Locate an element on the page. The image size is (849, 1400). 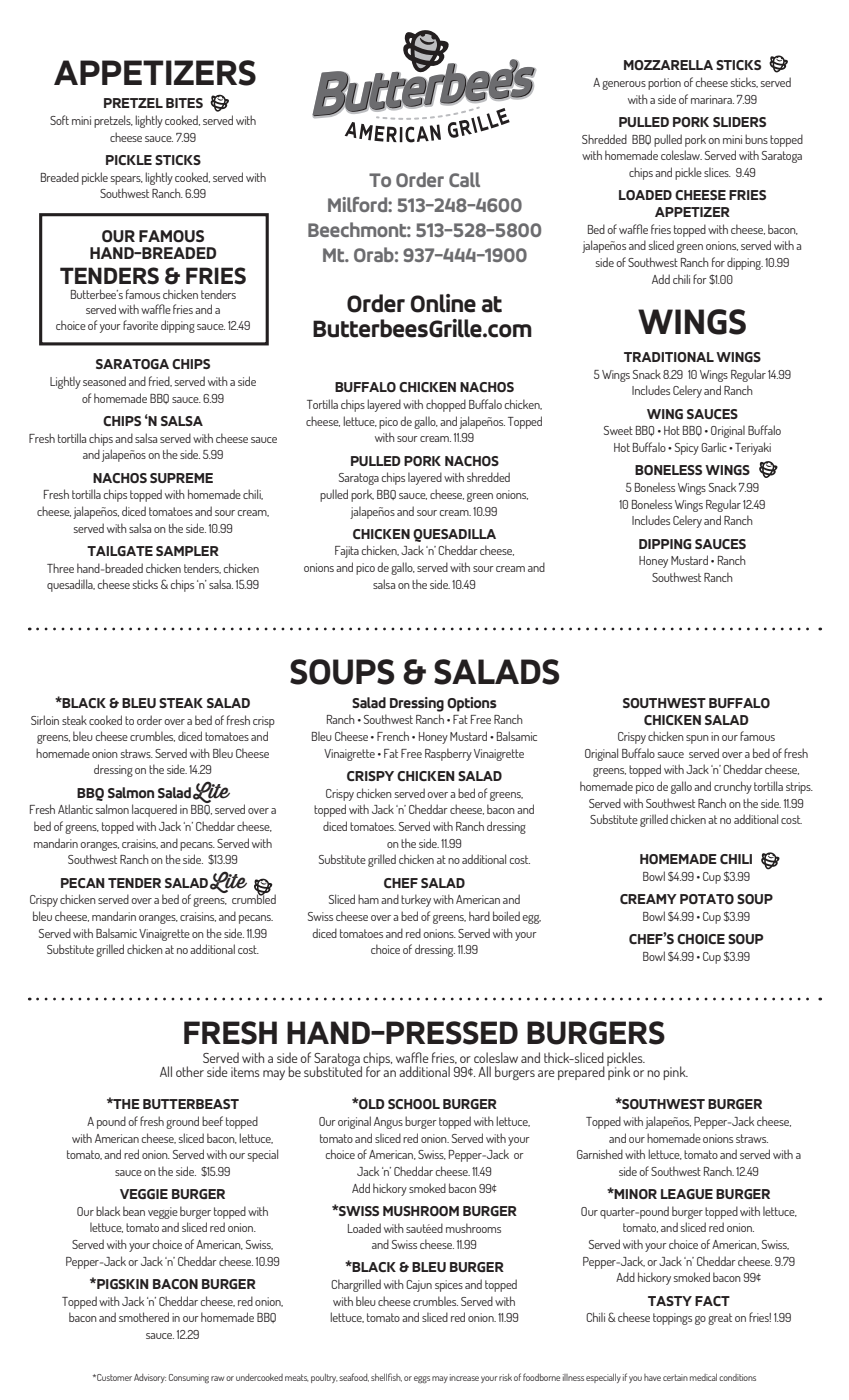
crumbled is located at coordinates (254, 898).
